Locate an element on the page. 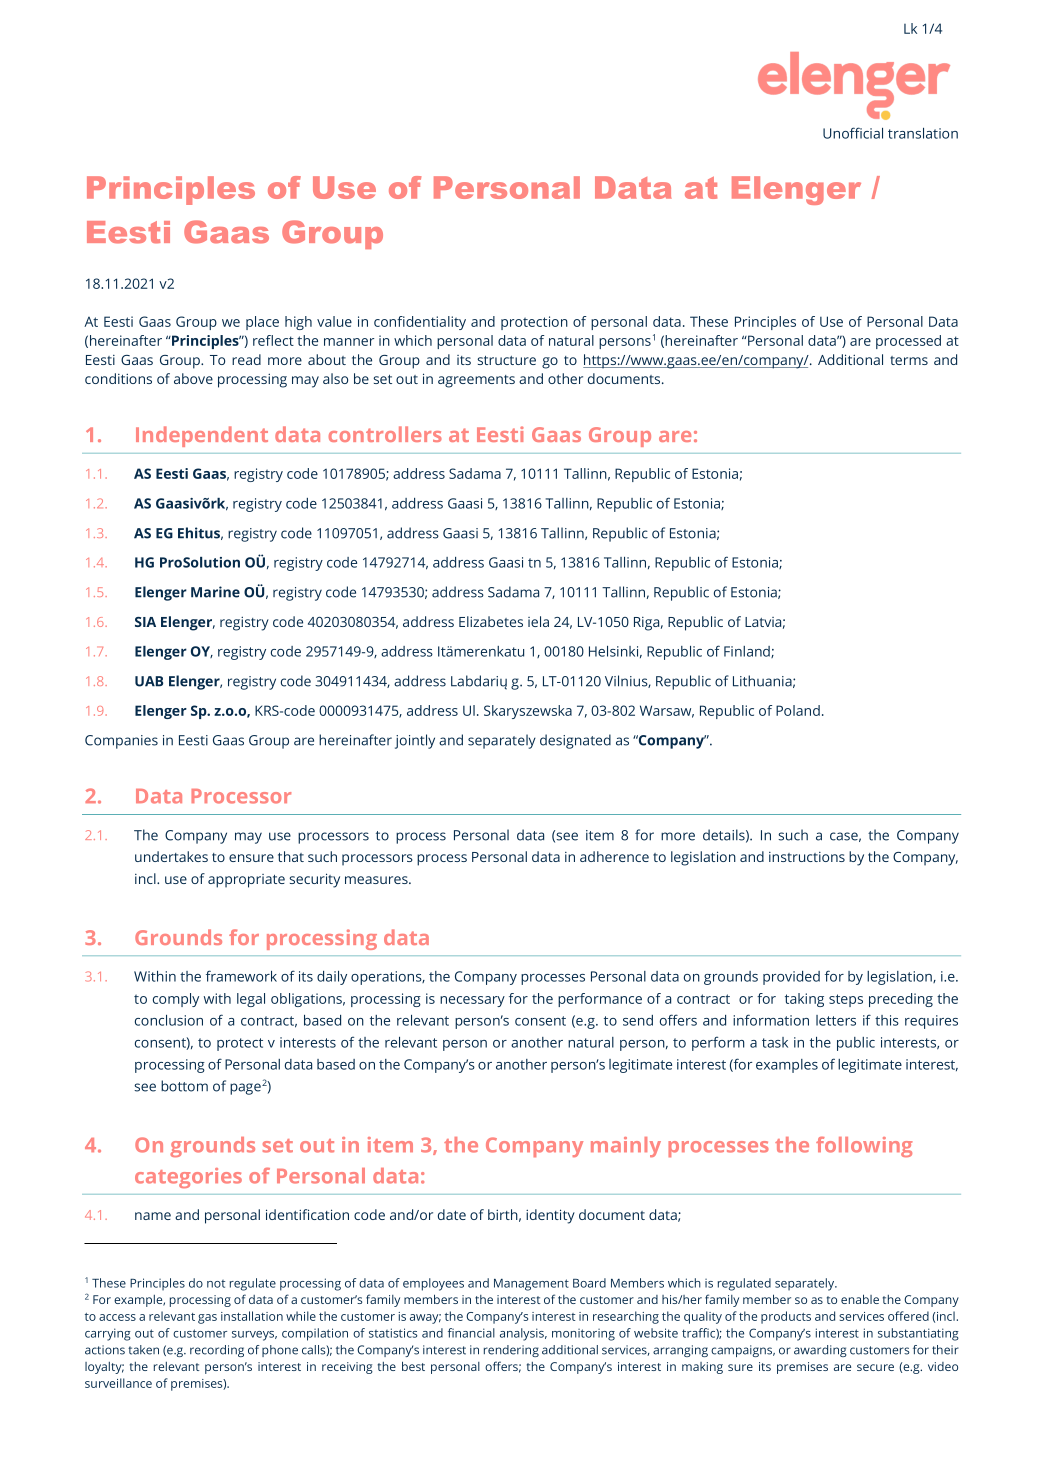 The image size is (1043, 1476). Independent is located at coordinates (202, 436).
